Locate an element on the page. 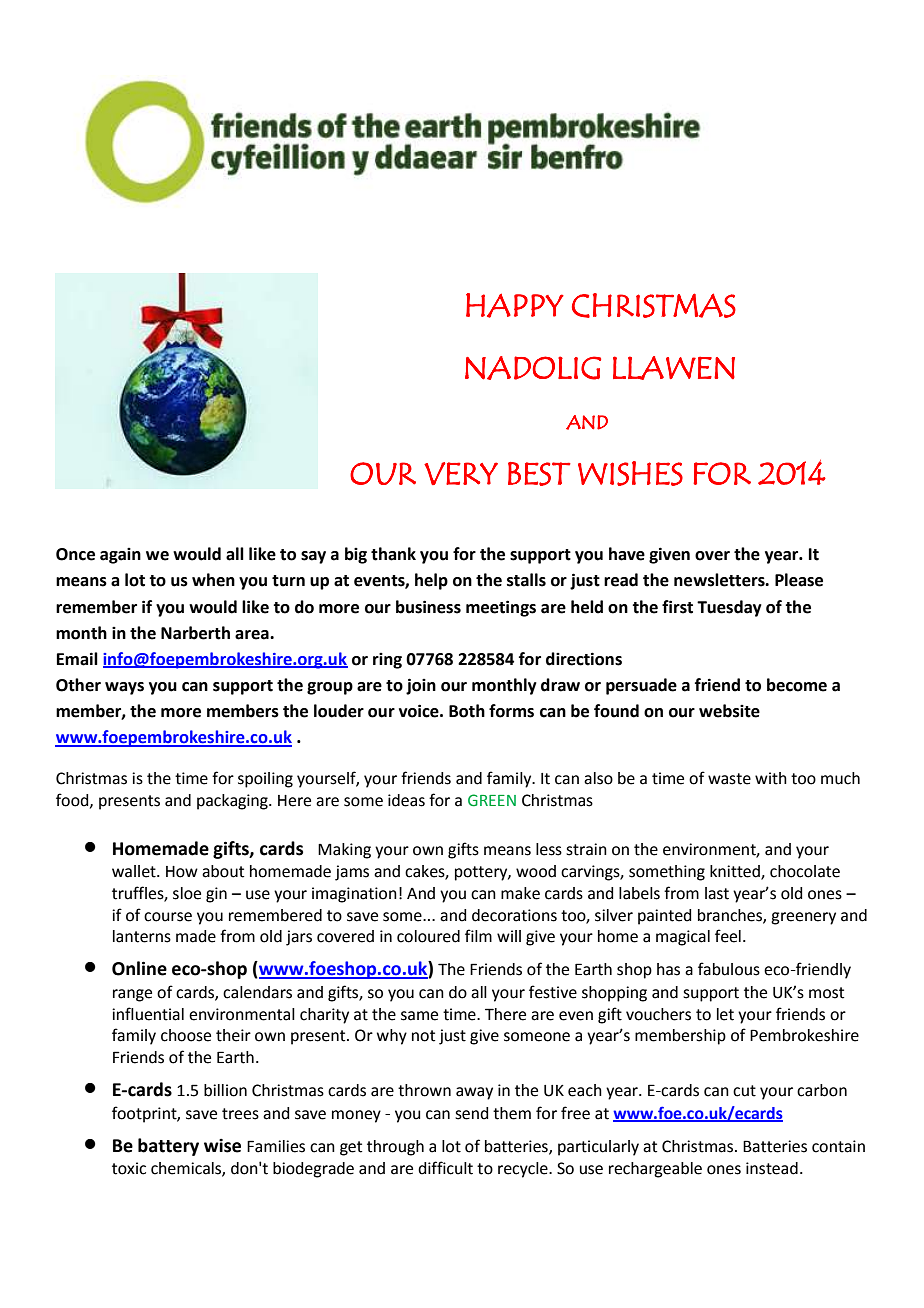  HAPPY is located at coordinates (515, 305).
